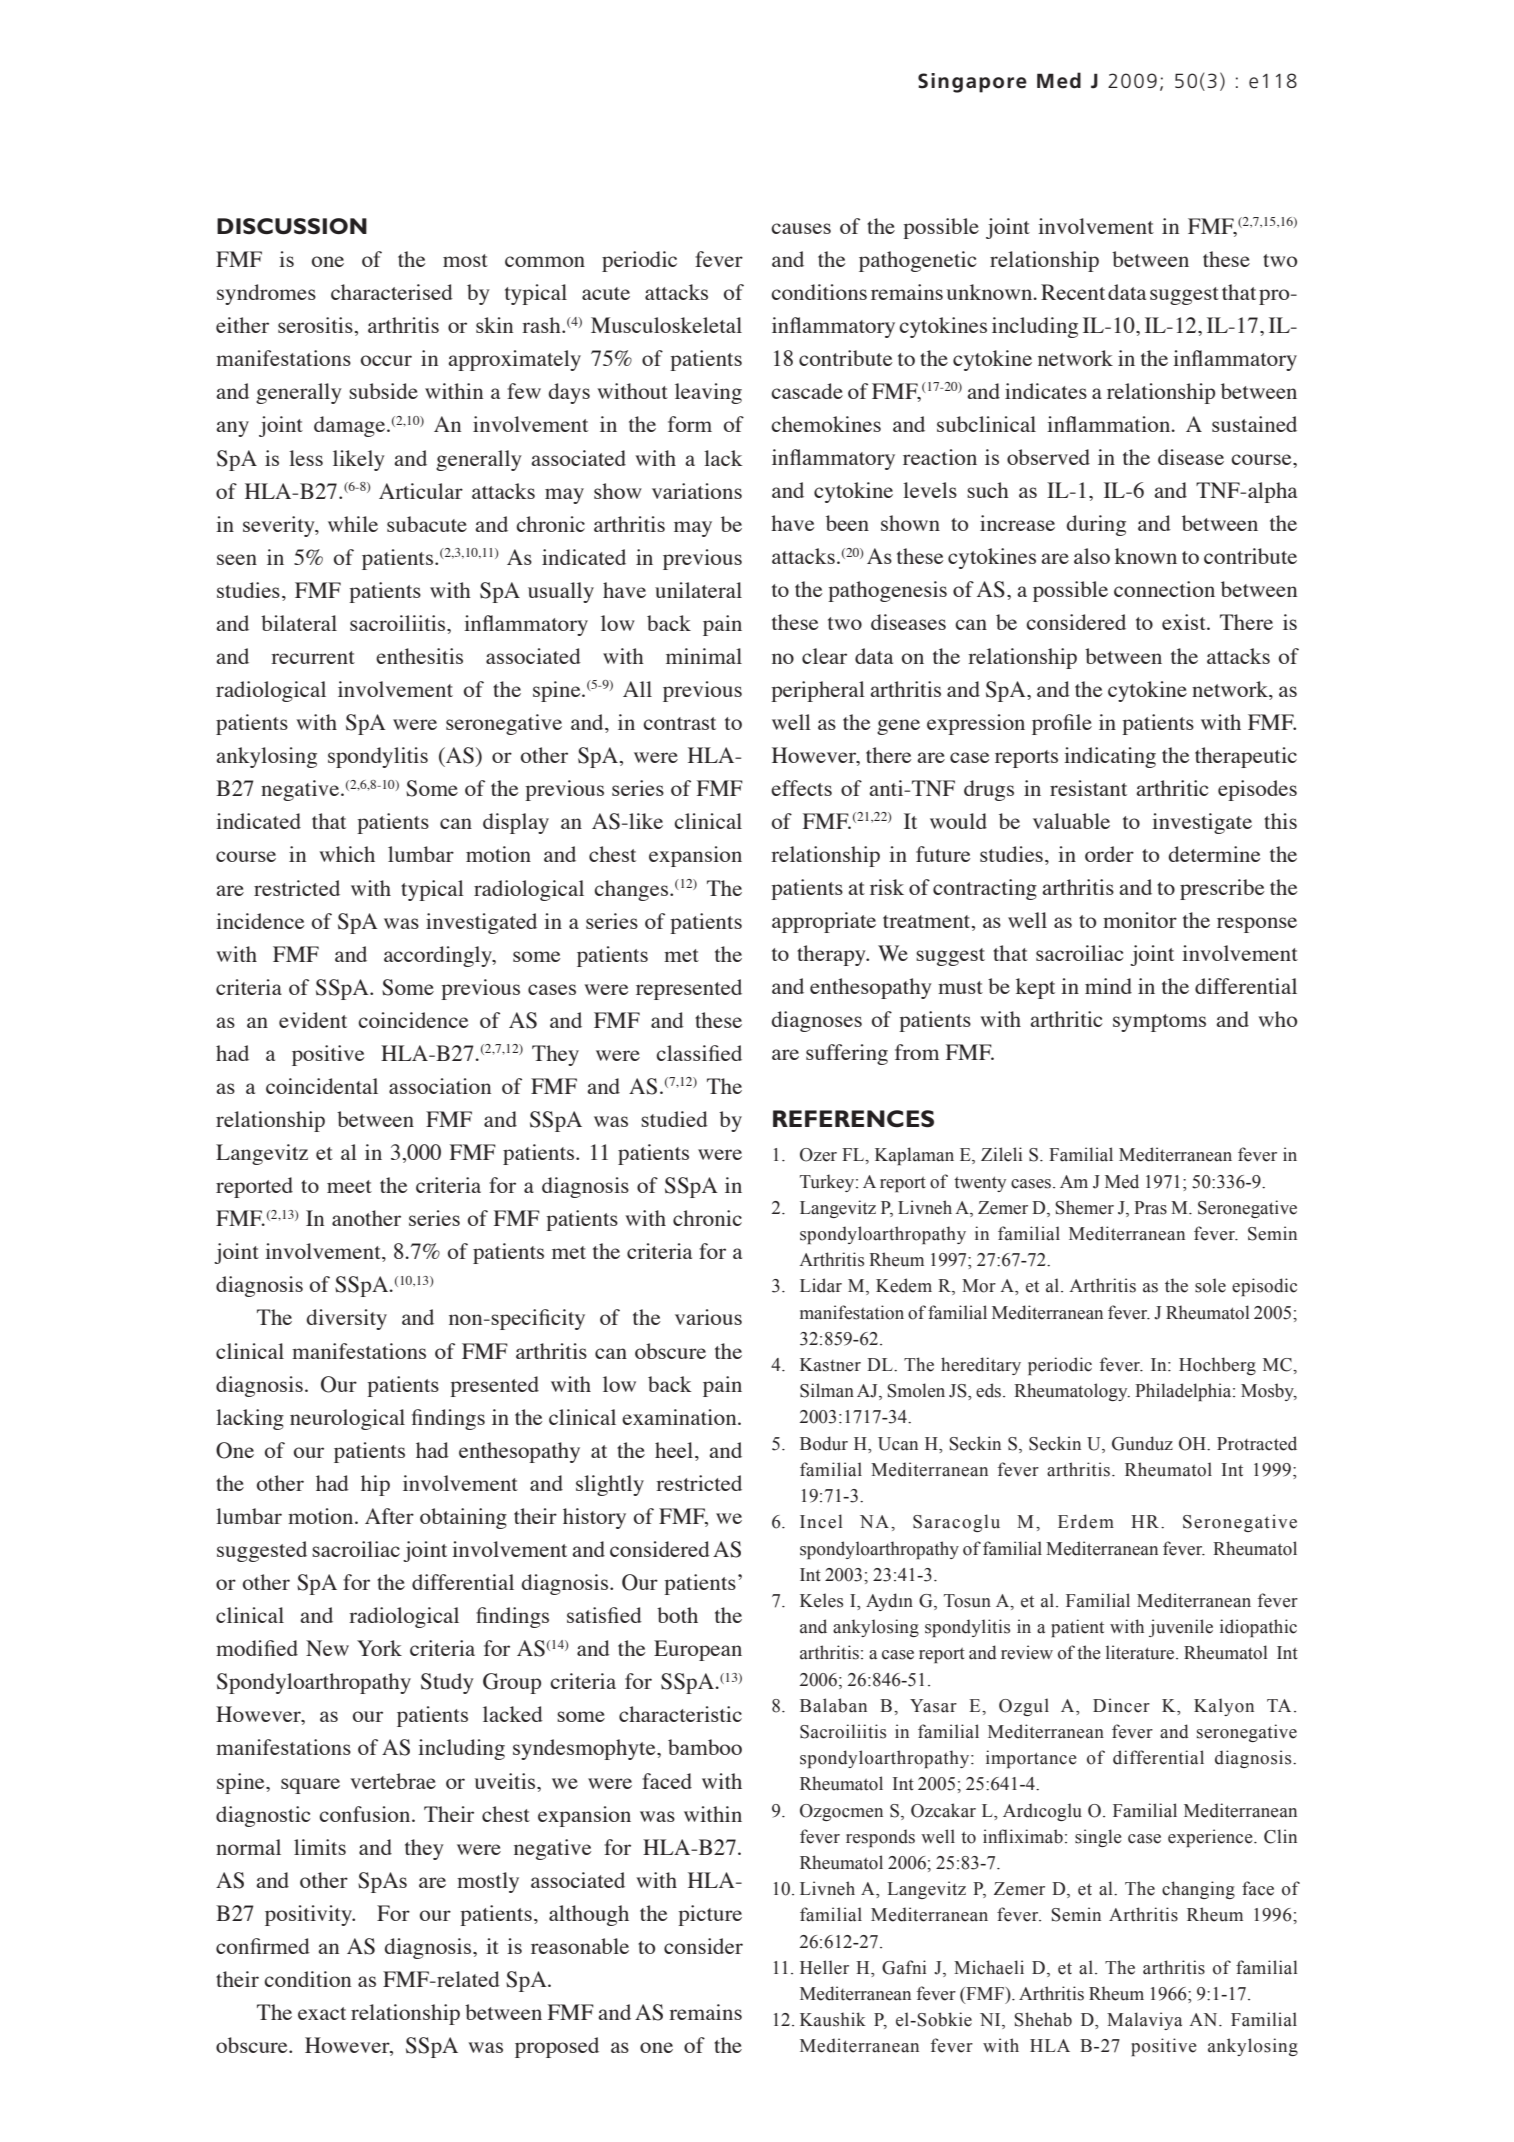 This page has height=2142, width=1514. Describe the element at coordinates (699, 1053) in the page. I see `classified` at that location.
